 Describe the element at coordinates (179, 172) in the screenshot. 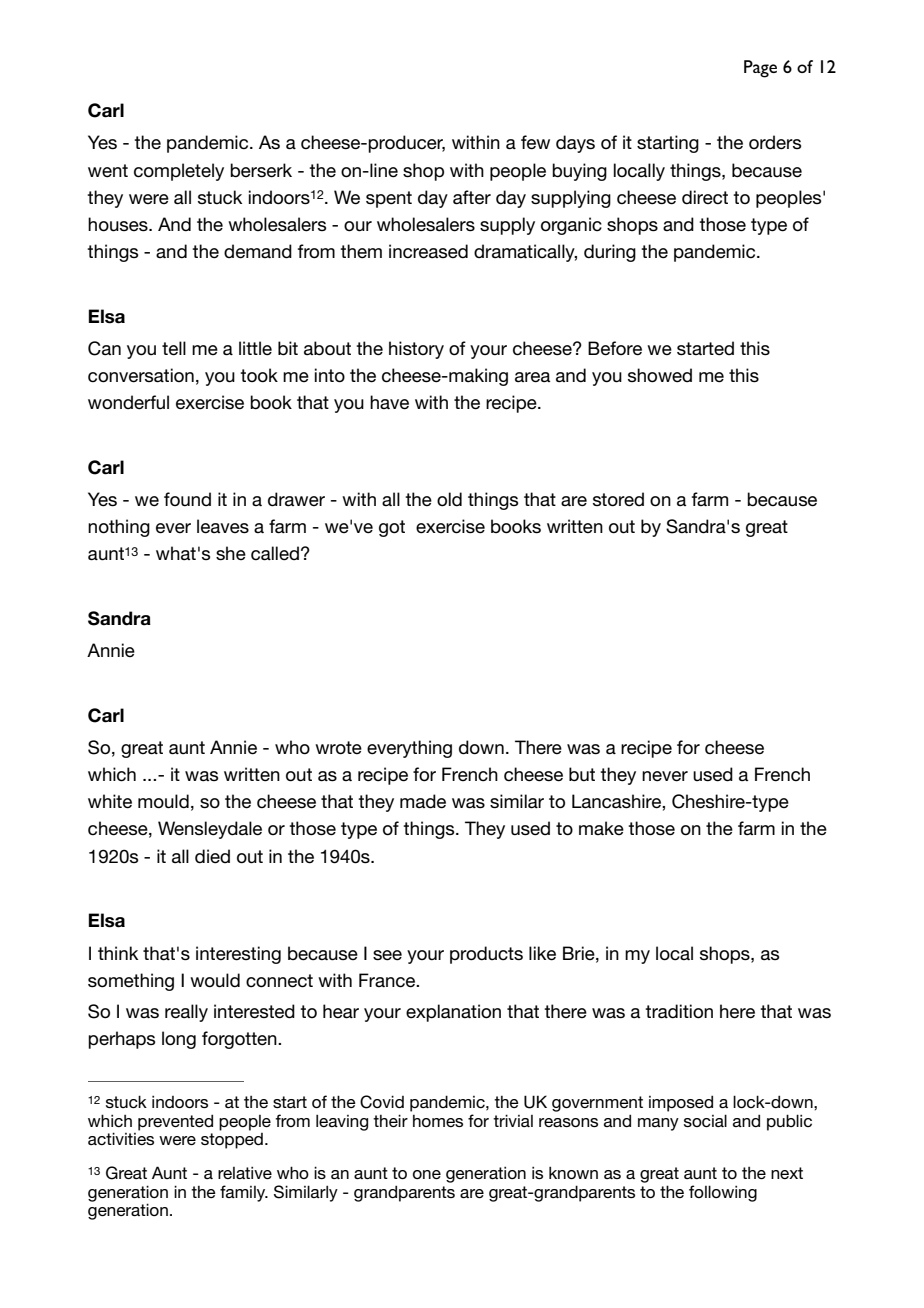

I see `completely` at that location.
